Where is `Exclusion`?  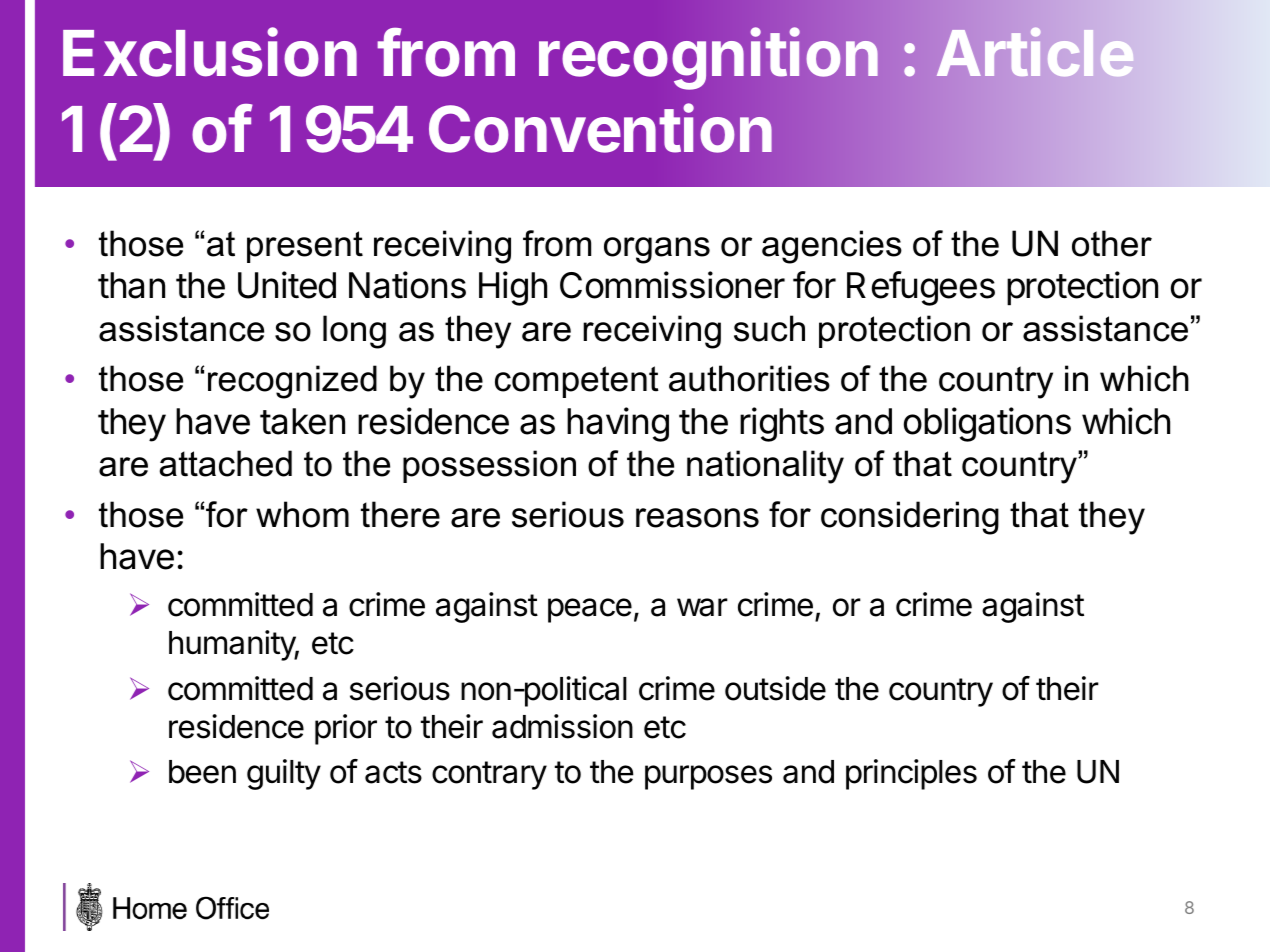 Exclusion is located at coordinates (210, 52).
